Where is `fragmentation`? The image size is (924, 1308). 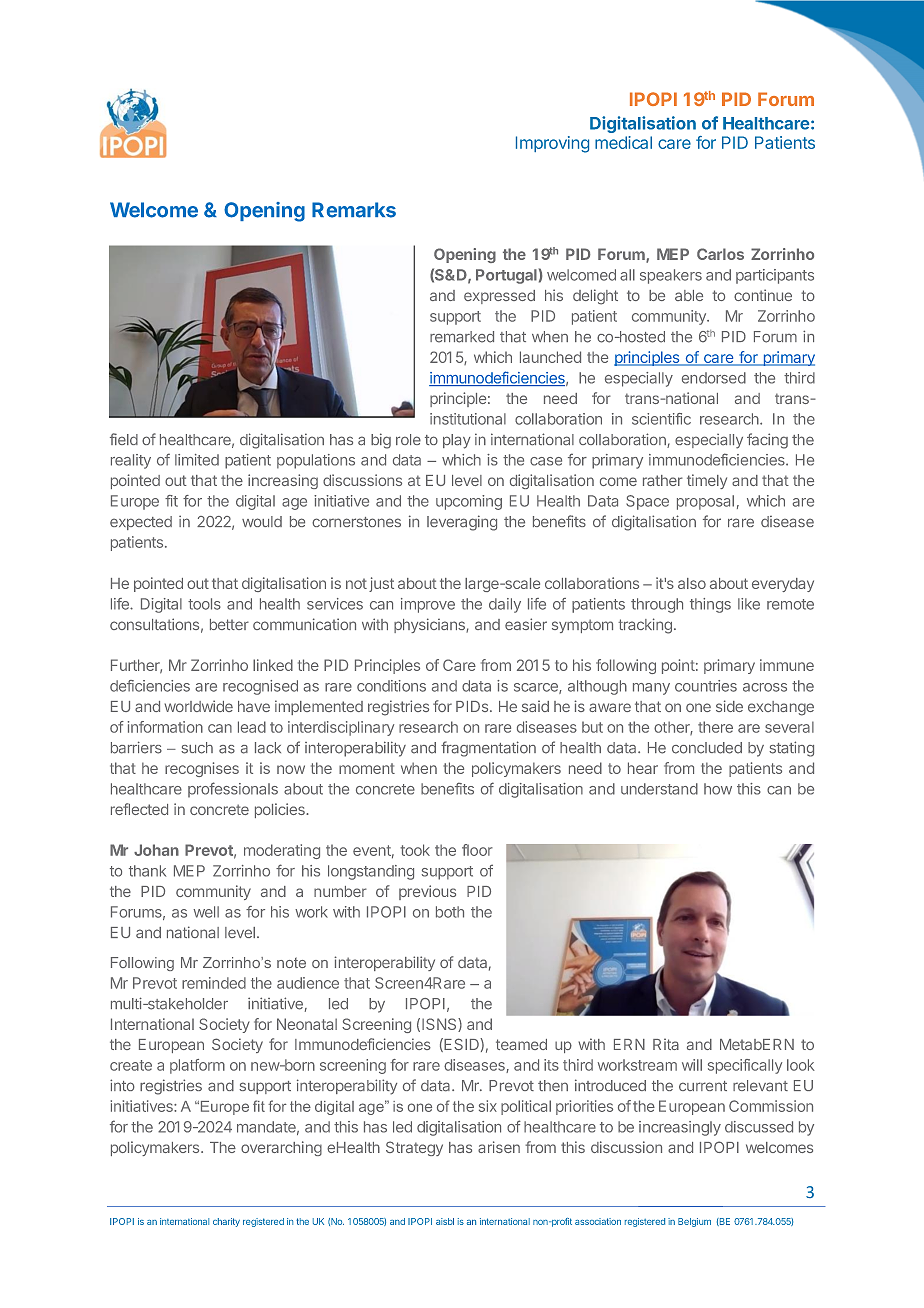 fragmentation is located at coordinates (488, 749).
